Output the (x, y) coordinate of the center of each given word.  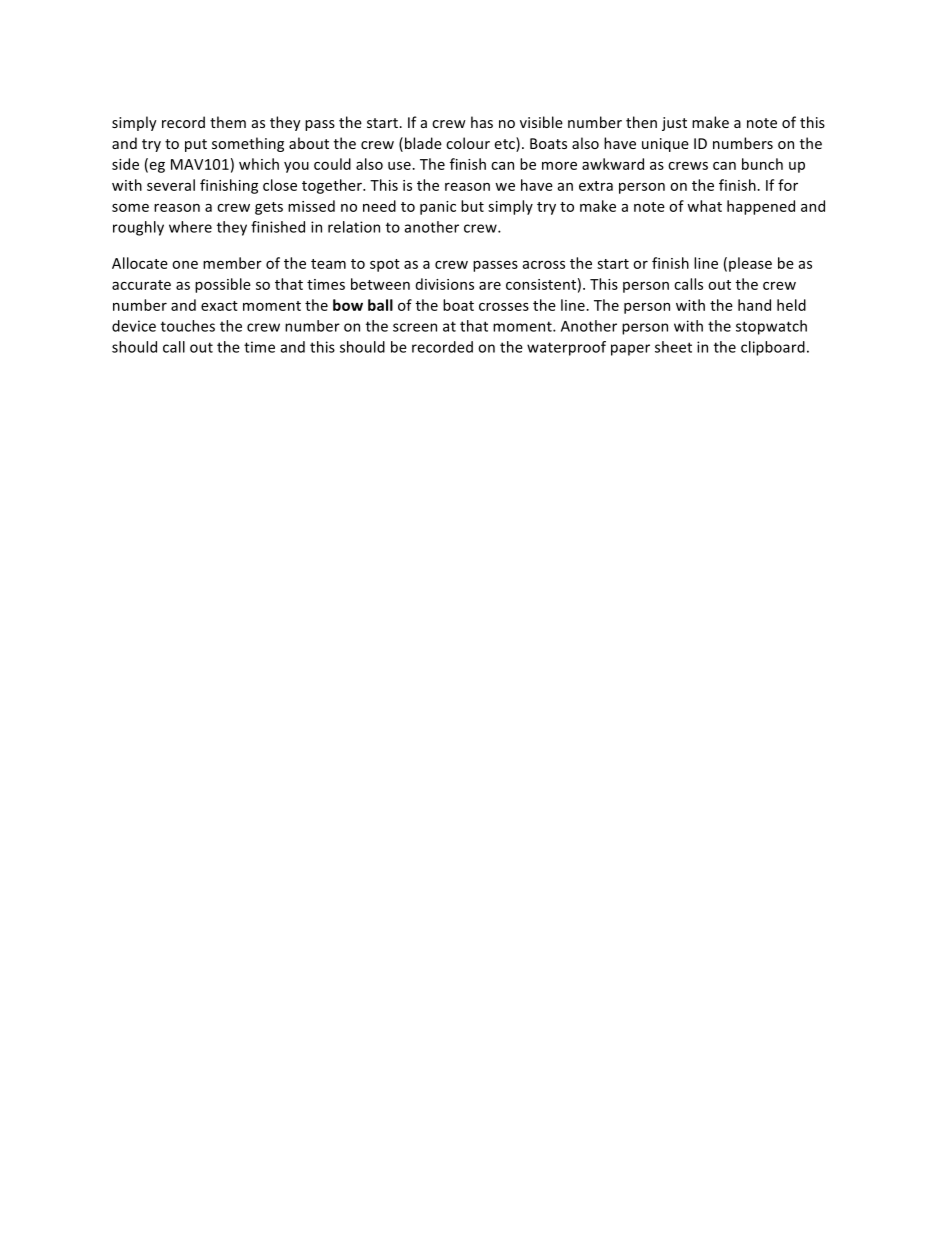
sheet (673, 347)
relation (354, 227)
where (190, 227)
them (228, 122)
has (482, 122)
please (750, 264)
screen (415, 327)
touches (188, 326)
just (674, 124)
